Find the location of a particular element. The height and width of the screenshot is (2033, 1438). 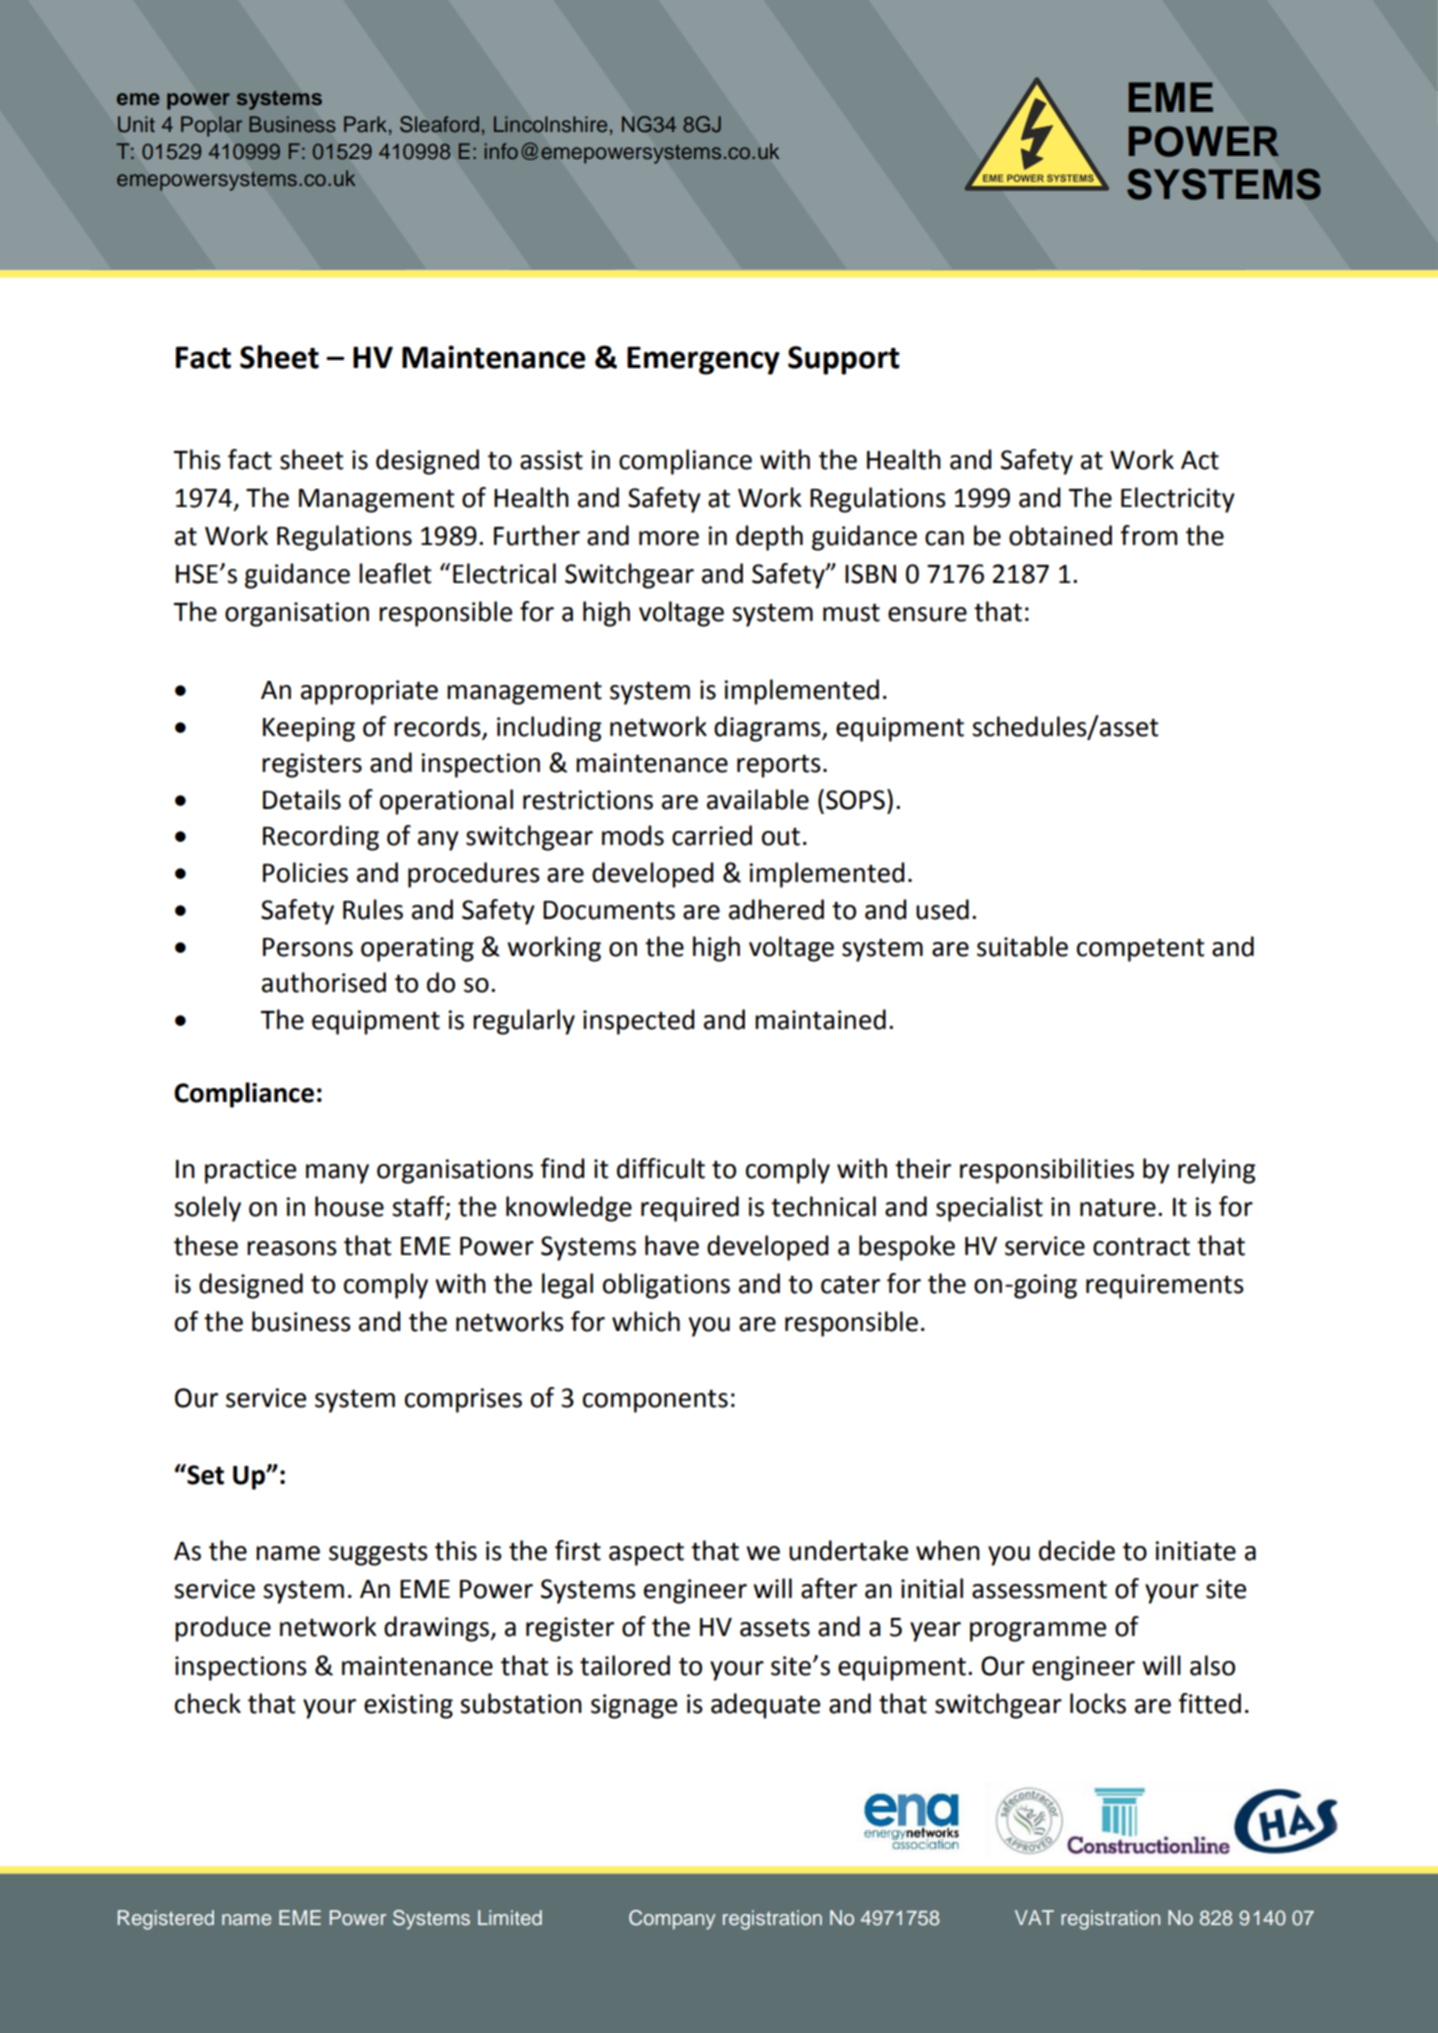

check is located at coordinates (208, 1703).
